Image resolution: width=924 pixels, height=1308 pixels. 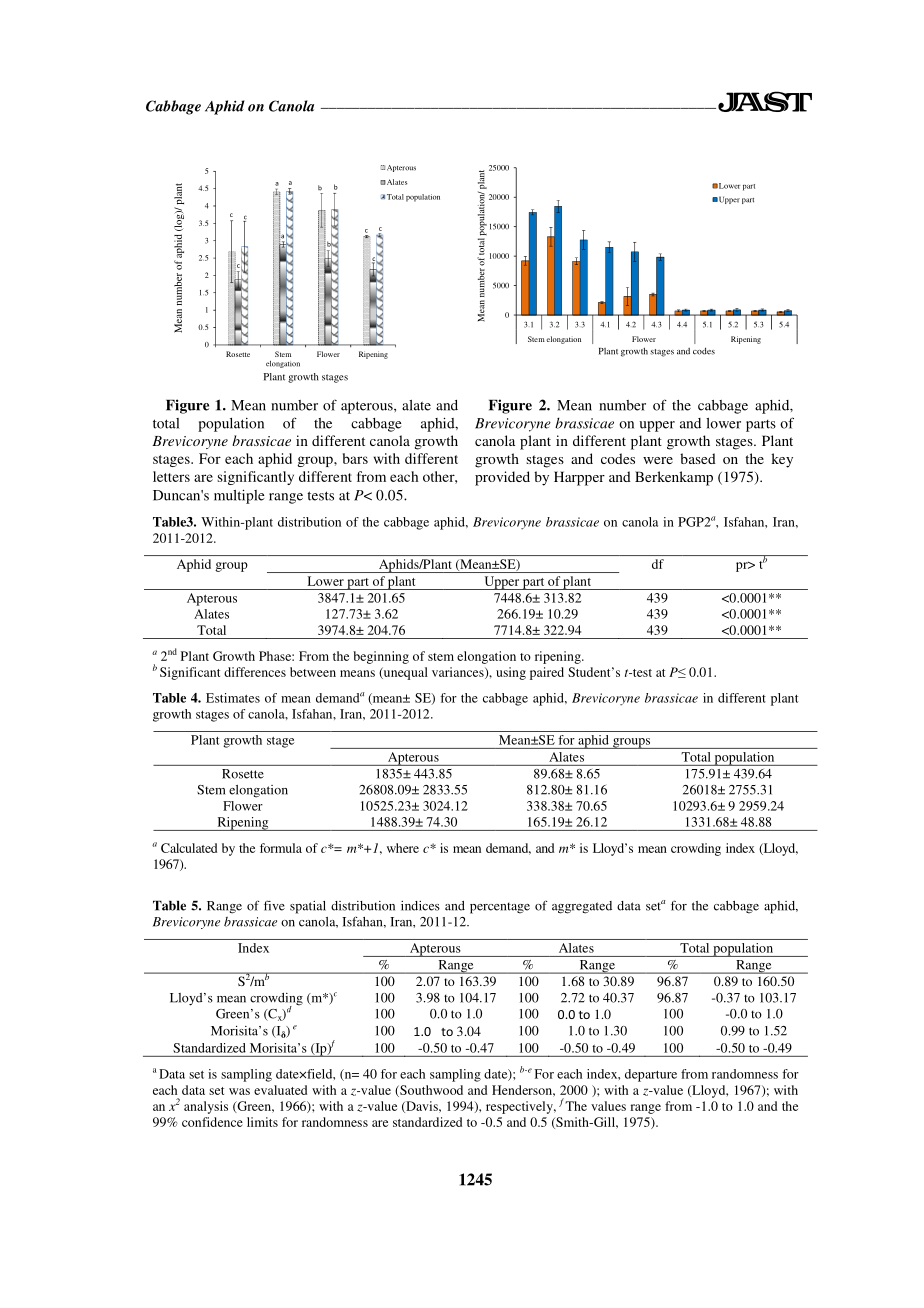 What do you see at coordinates (500, 908) in the screenshot?
I see `percentage` at bounding box center [500, 908].
